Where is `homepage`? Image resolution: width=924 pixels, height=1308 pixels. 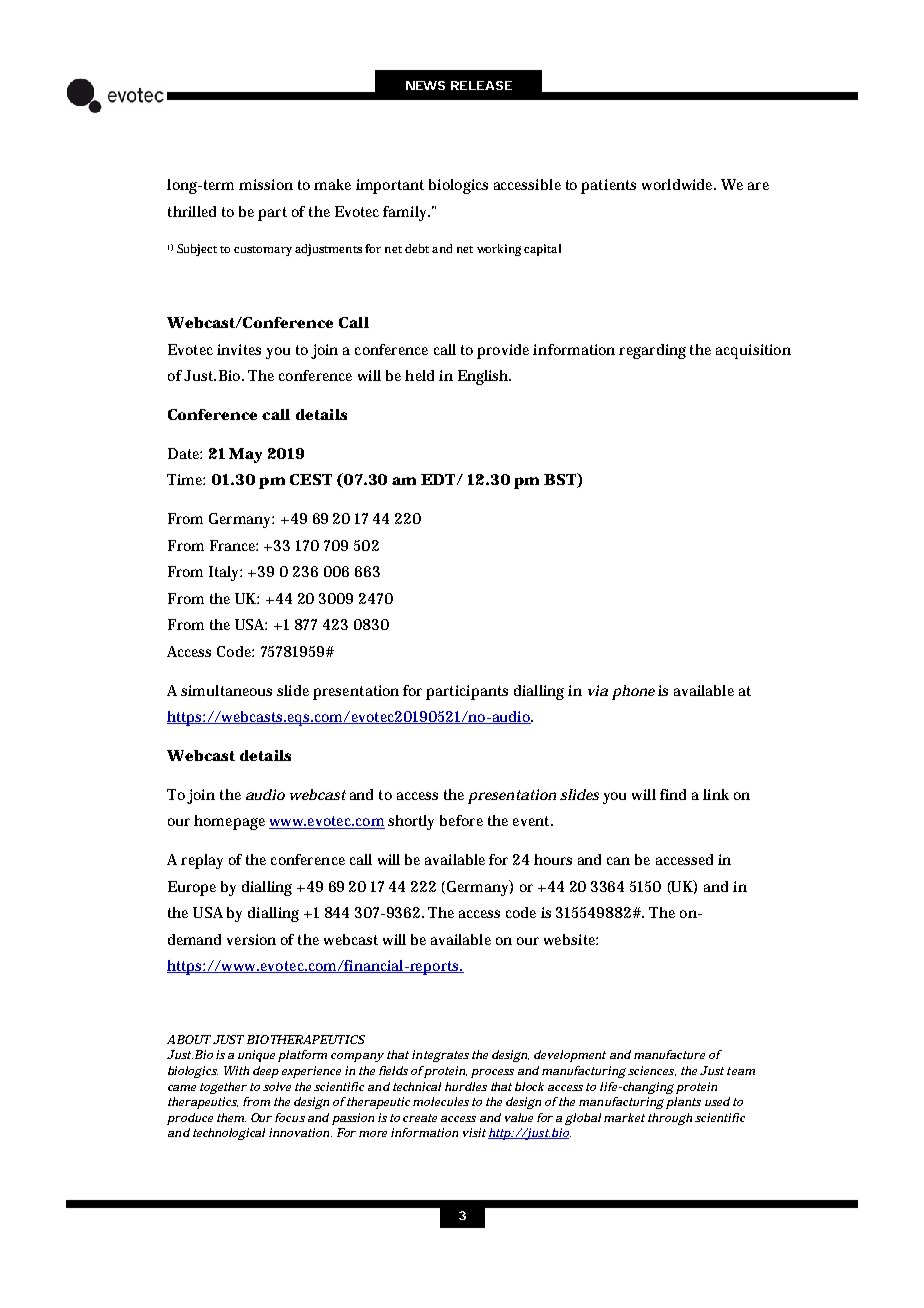
homepage is located at coordinates (229, 822).
